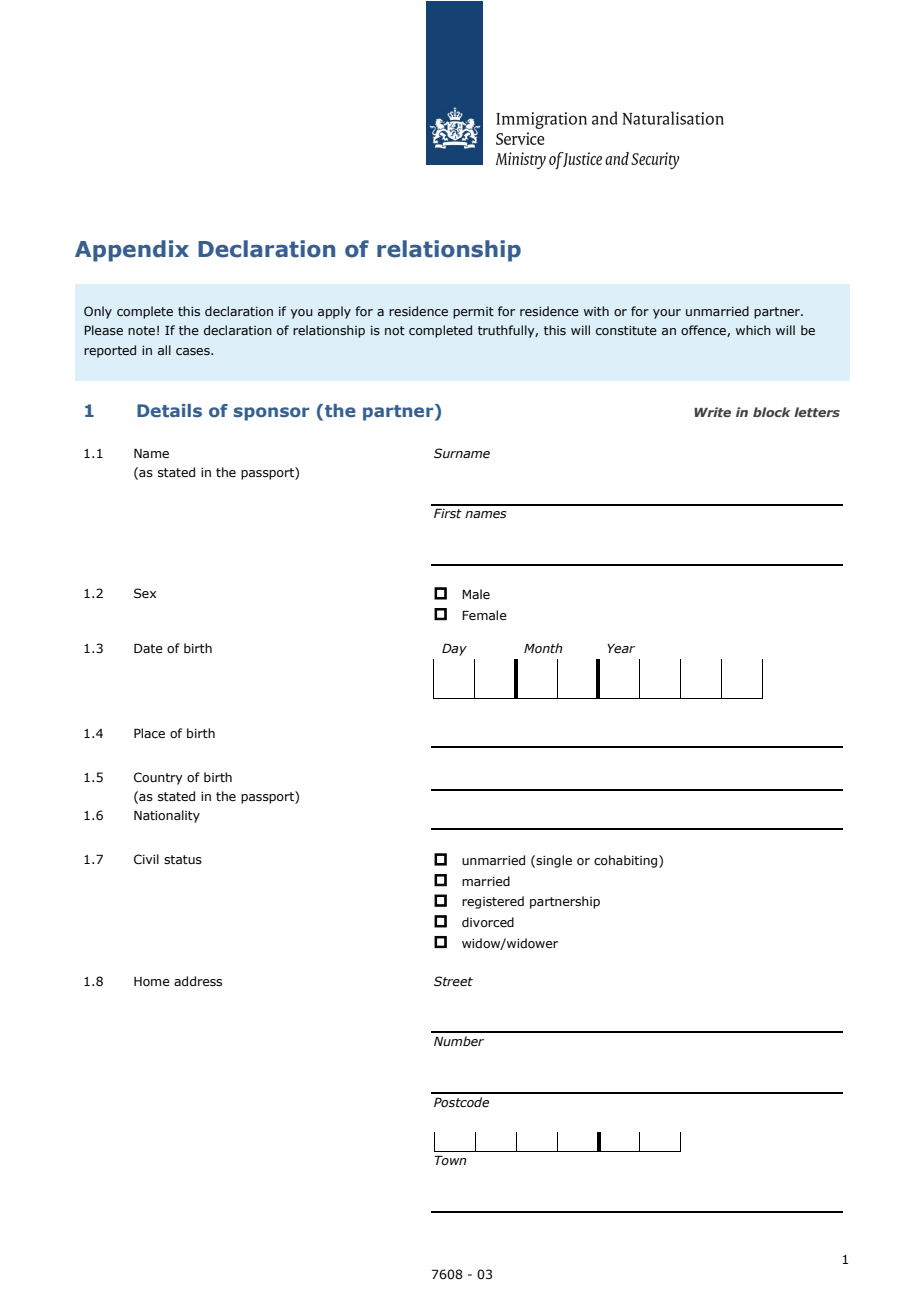  Describe the element at coordinates (454, 649) in the page. I see `Day` at that location.
